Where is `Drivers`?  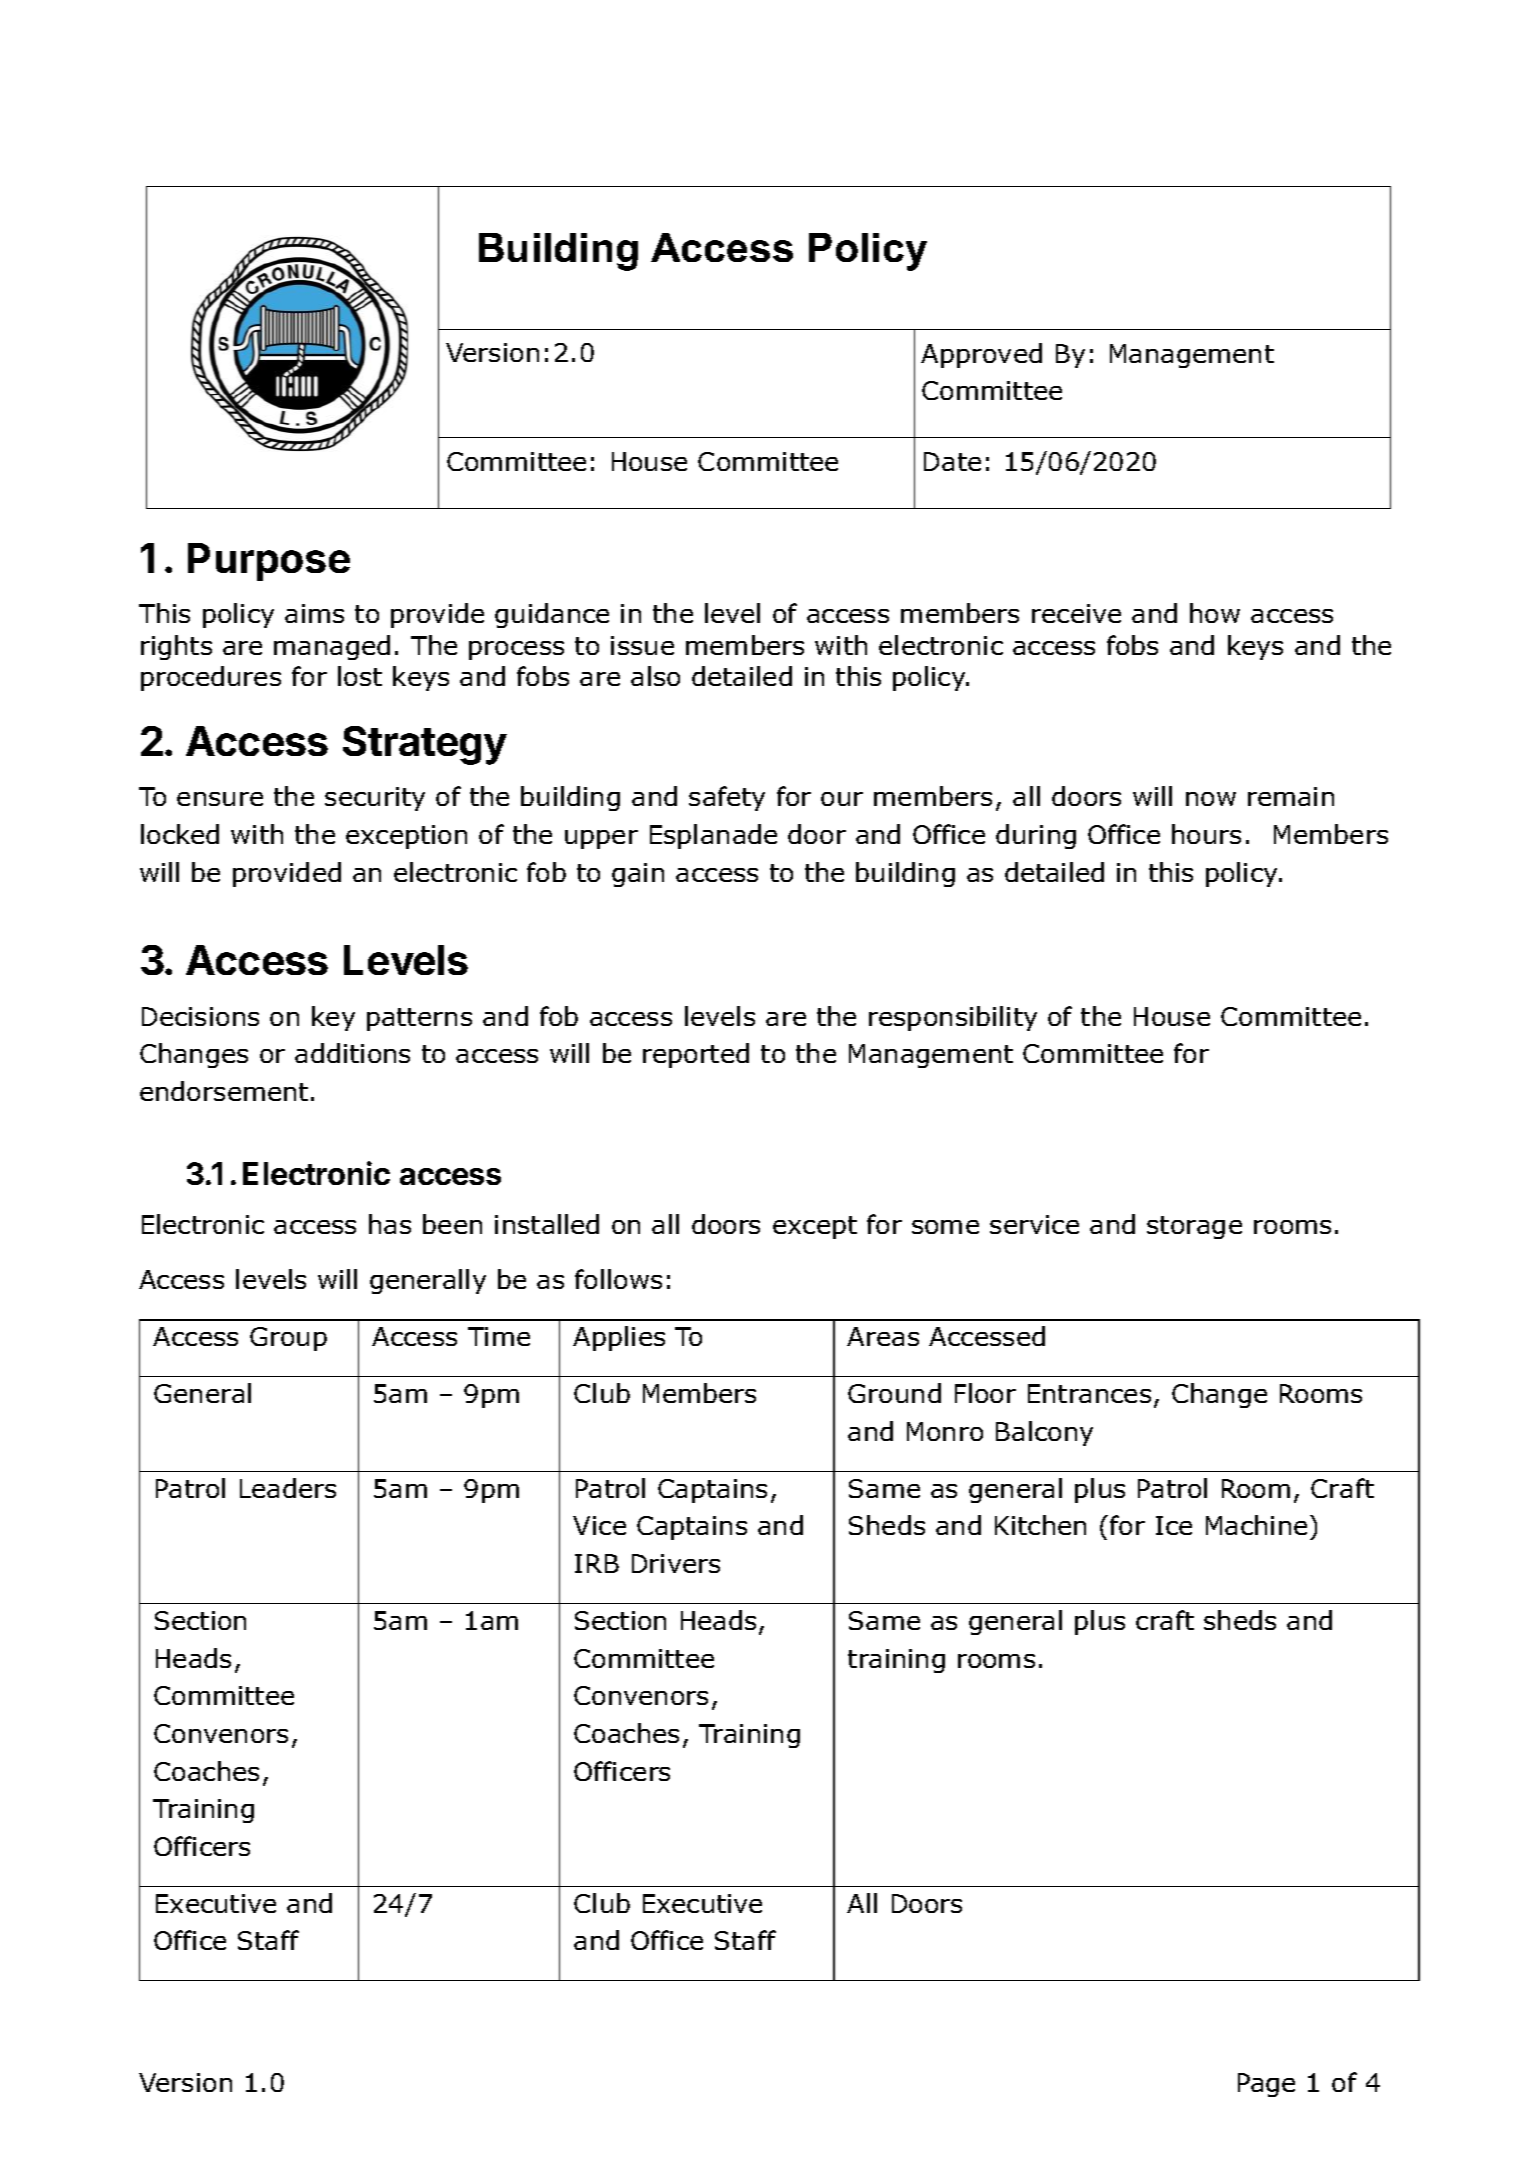
Drivers is located at coordinates (676, 1563).
